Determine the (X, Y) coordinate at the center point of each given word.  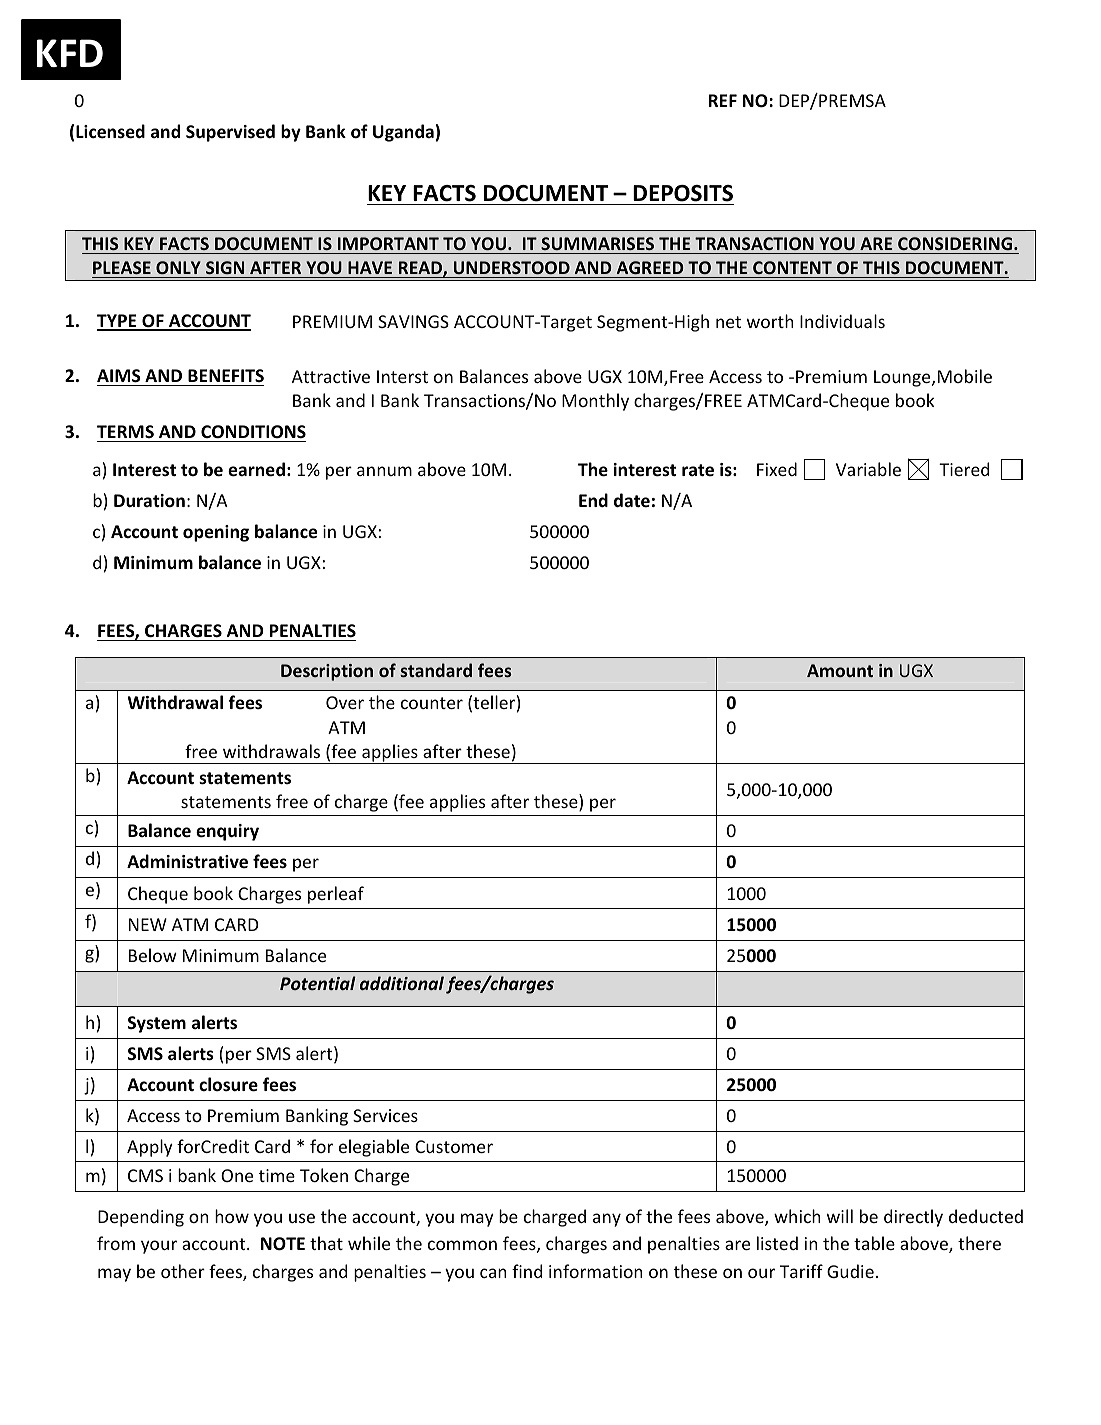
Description (327, 672)
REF (723, 100)
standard (436, 670)
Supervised (230, 133)
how (232, 1216)
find (527, 1271)
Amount (840, 670)
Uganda (403, 133)
